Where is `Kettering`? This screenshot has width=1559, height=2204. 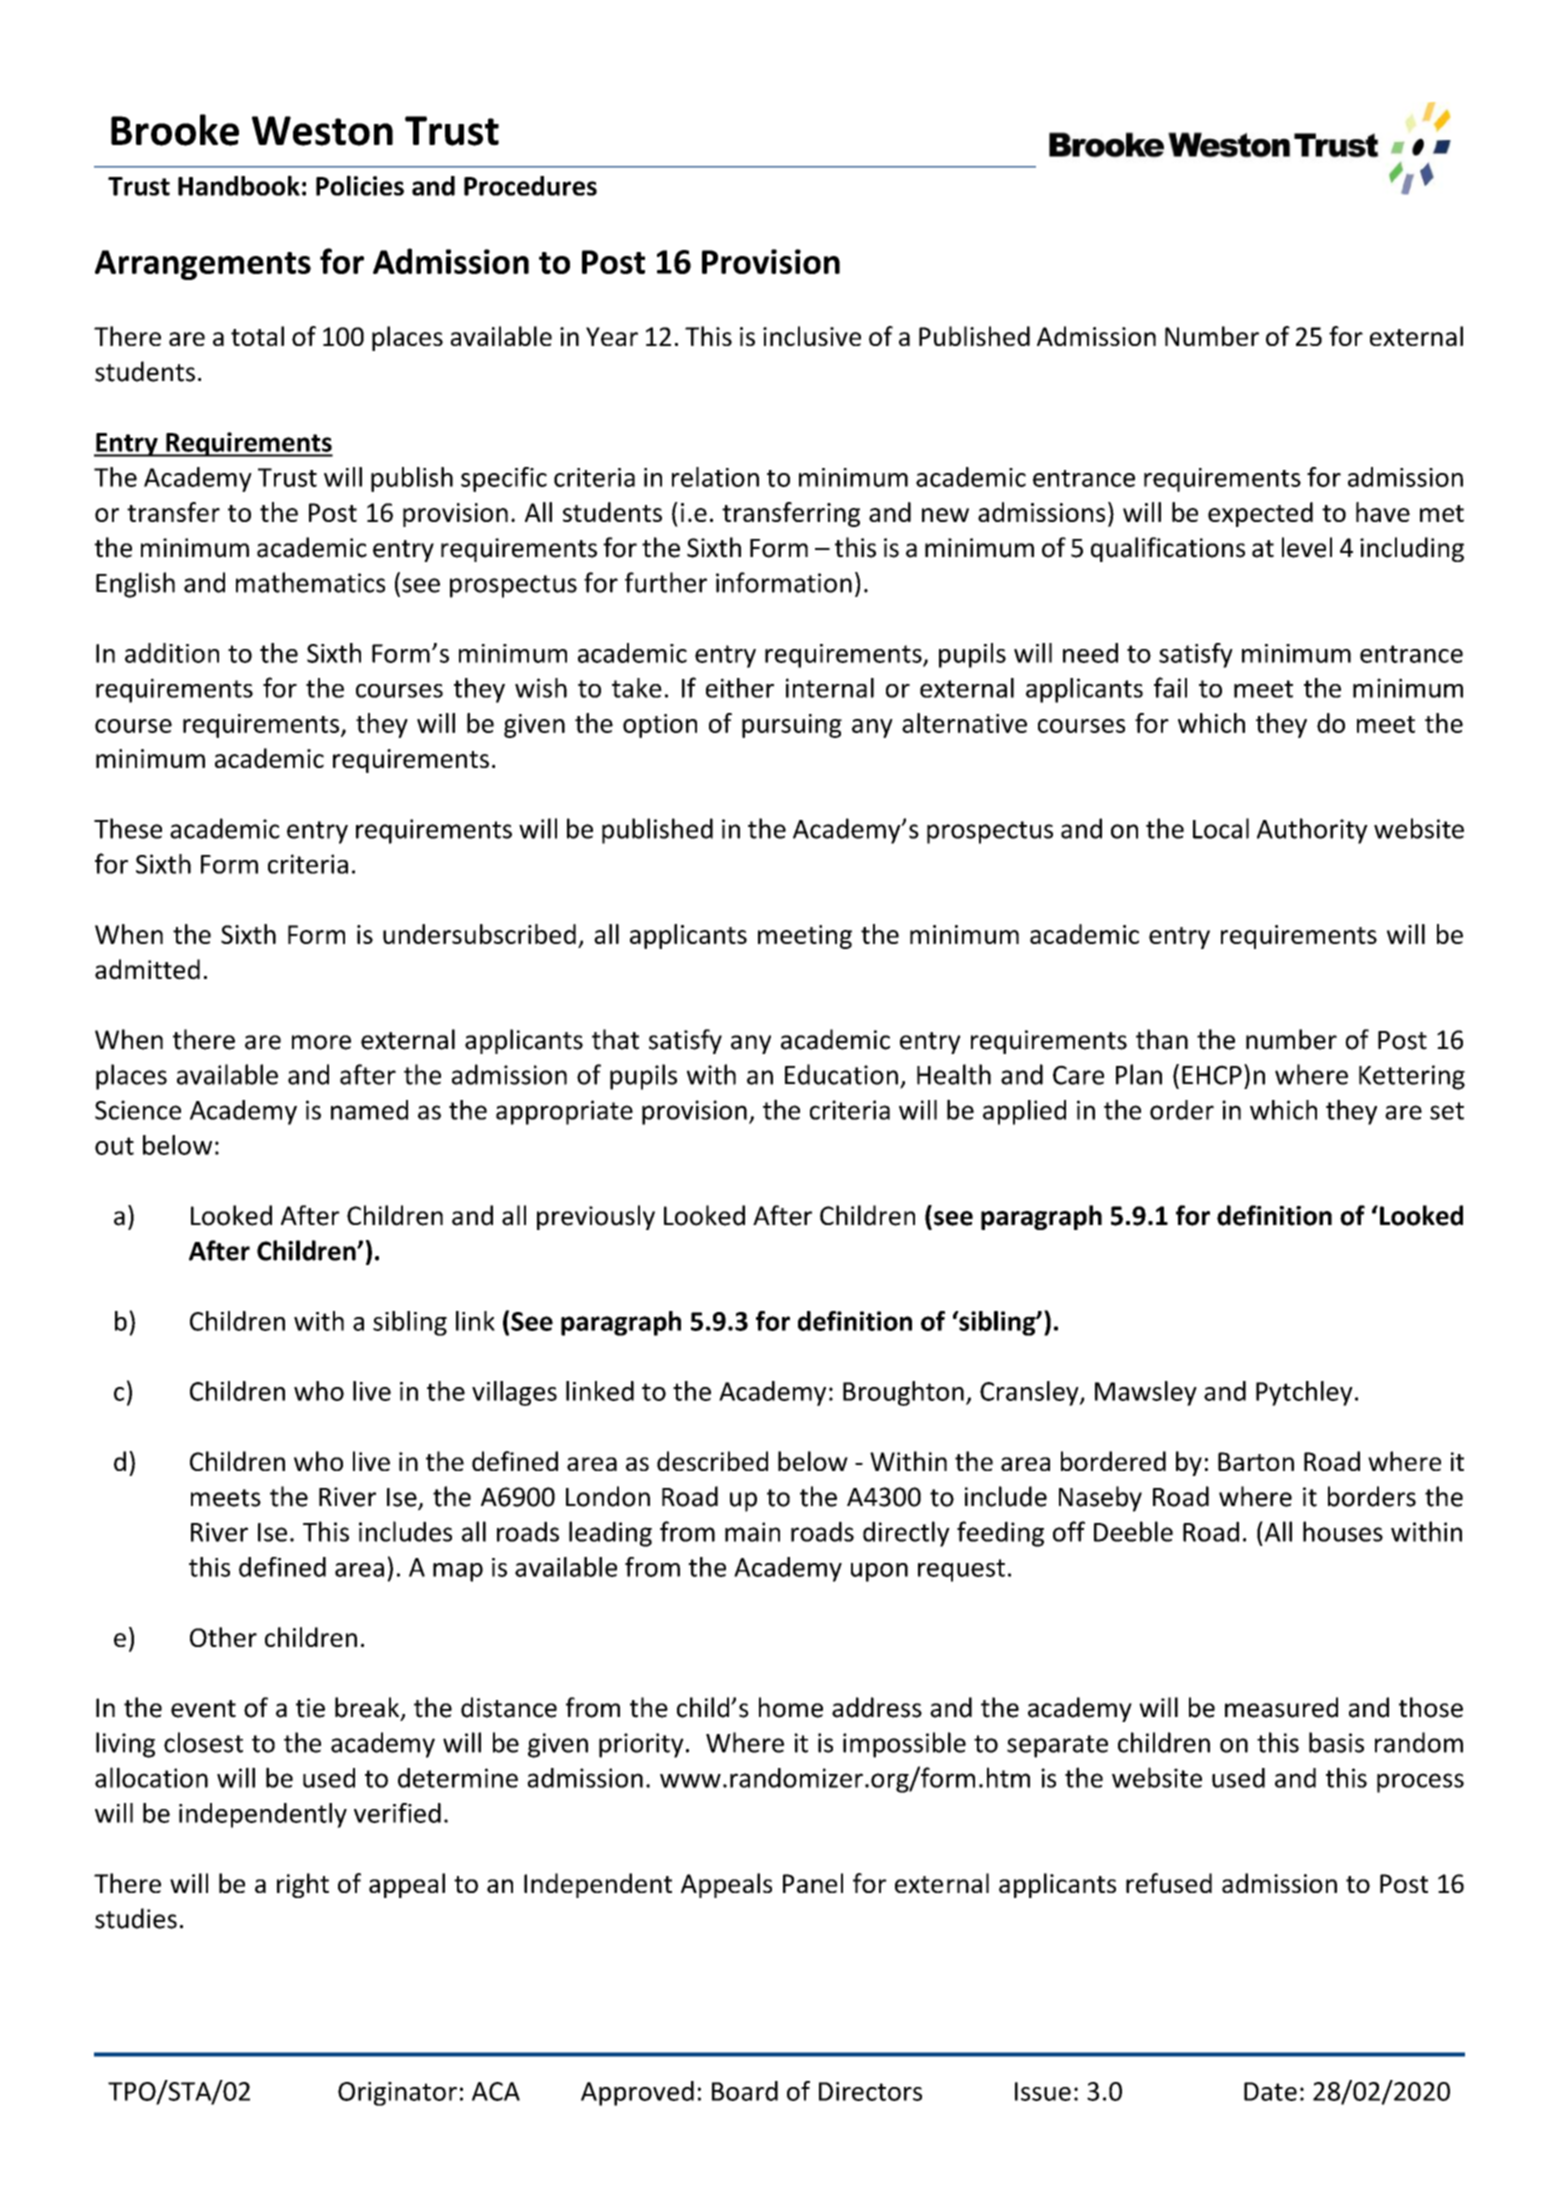 Kettering is located at coordinates (1412, 1077).
